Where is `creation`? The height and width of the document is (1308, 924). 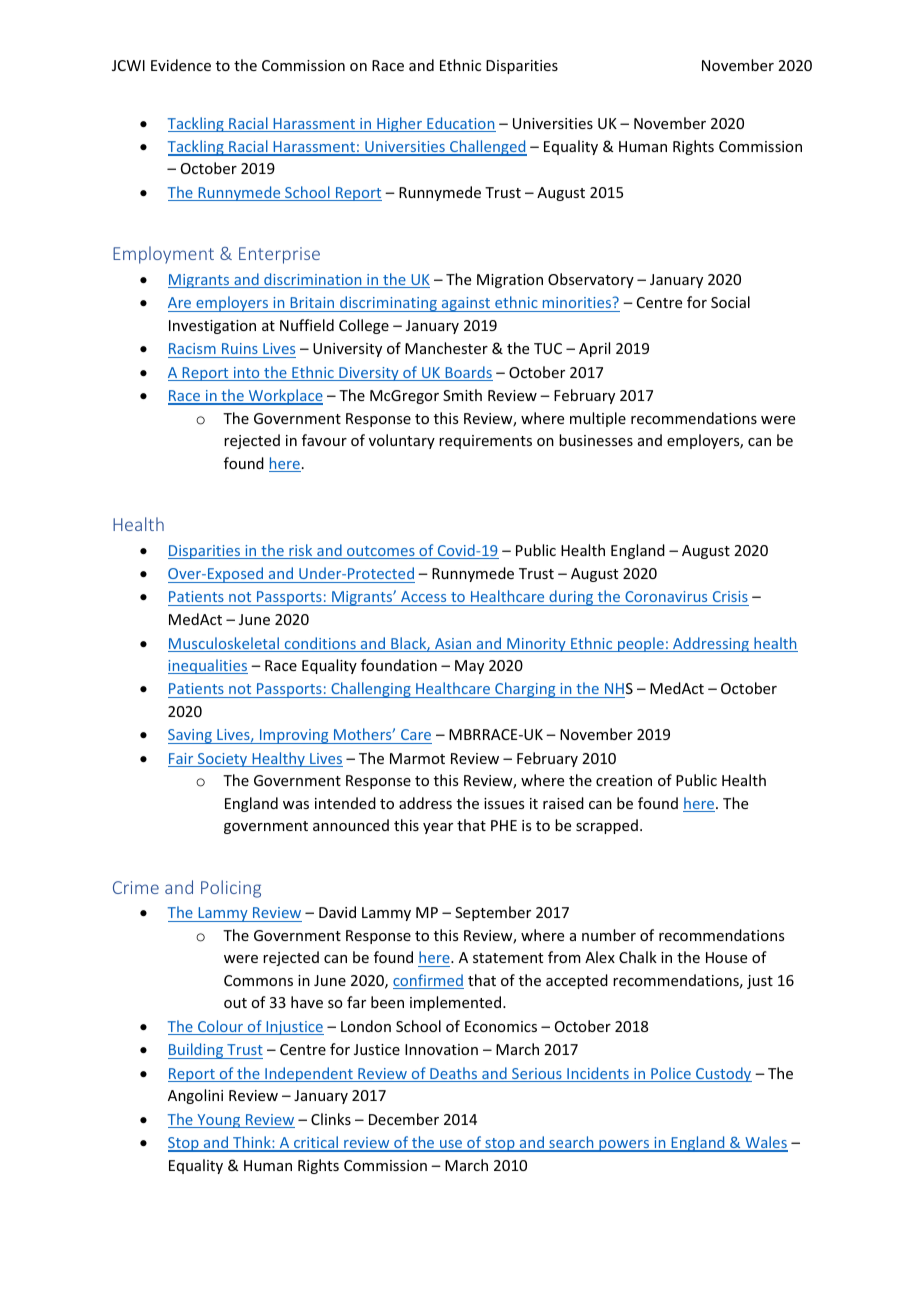
creation is located at coordinates (624, 780).
